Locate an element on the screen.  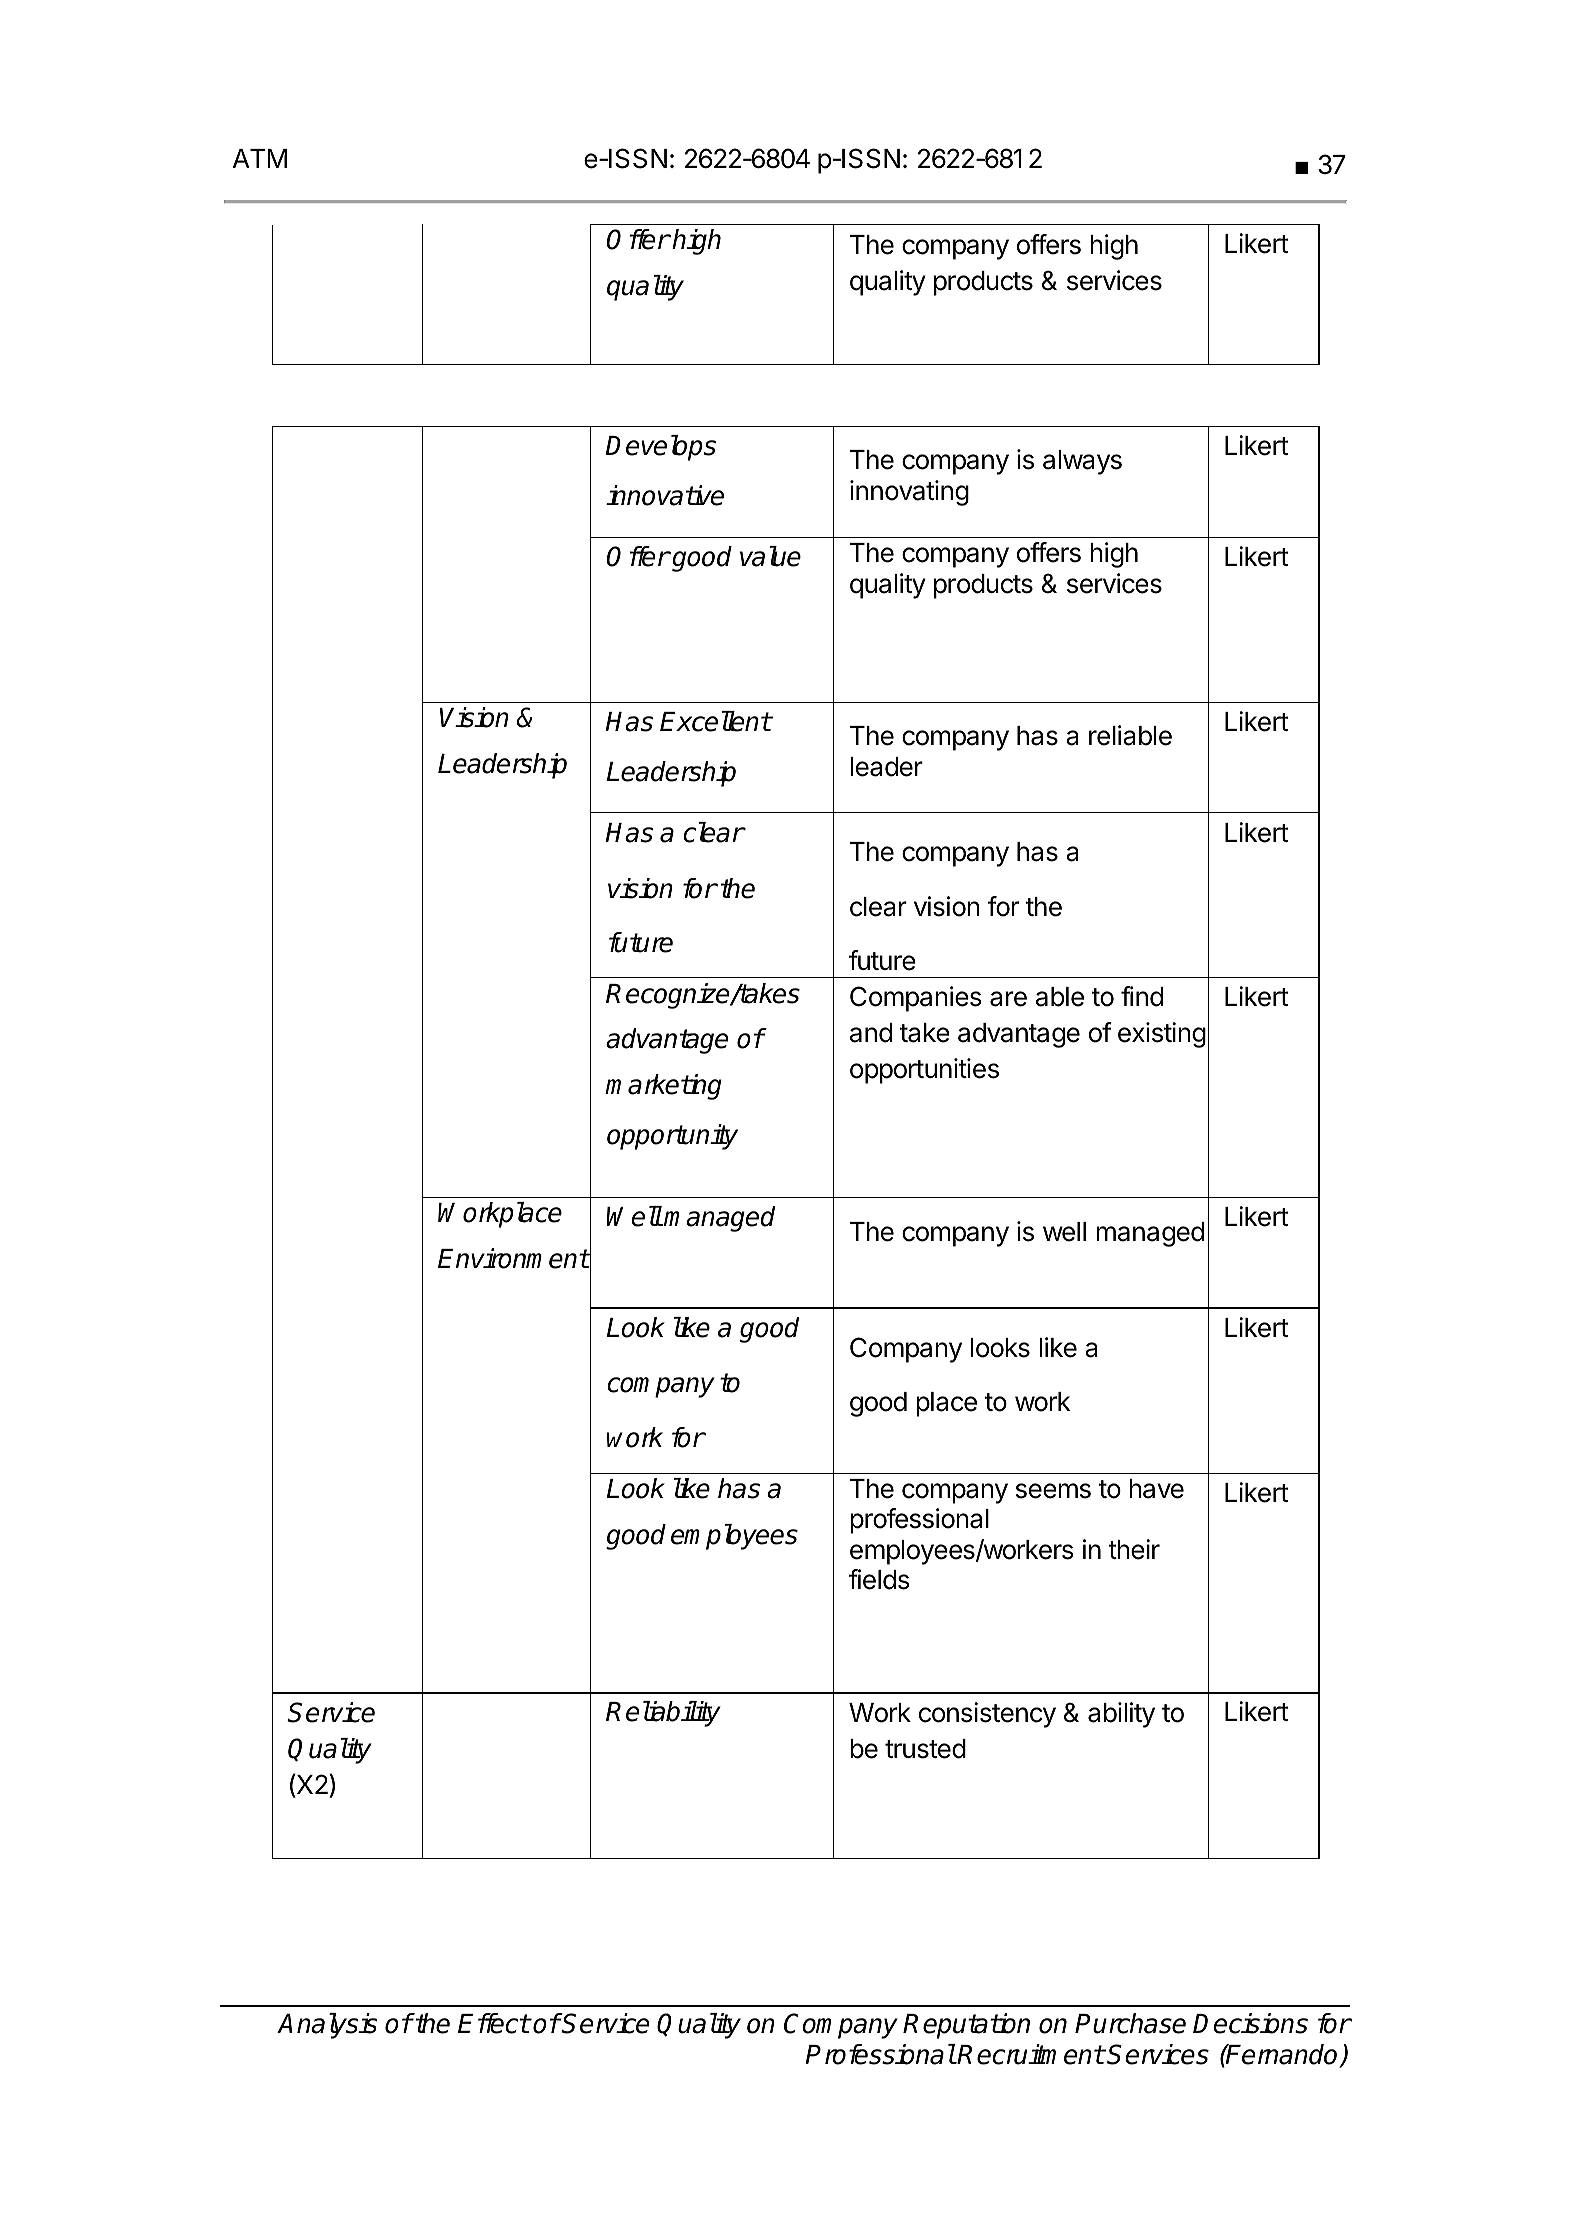
fields is located at coordinates (879, 1579).
